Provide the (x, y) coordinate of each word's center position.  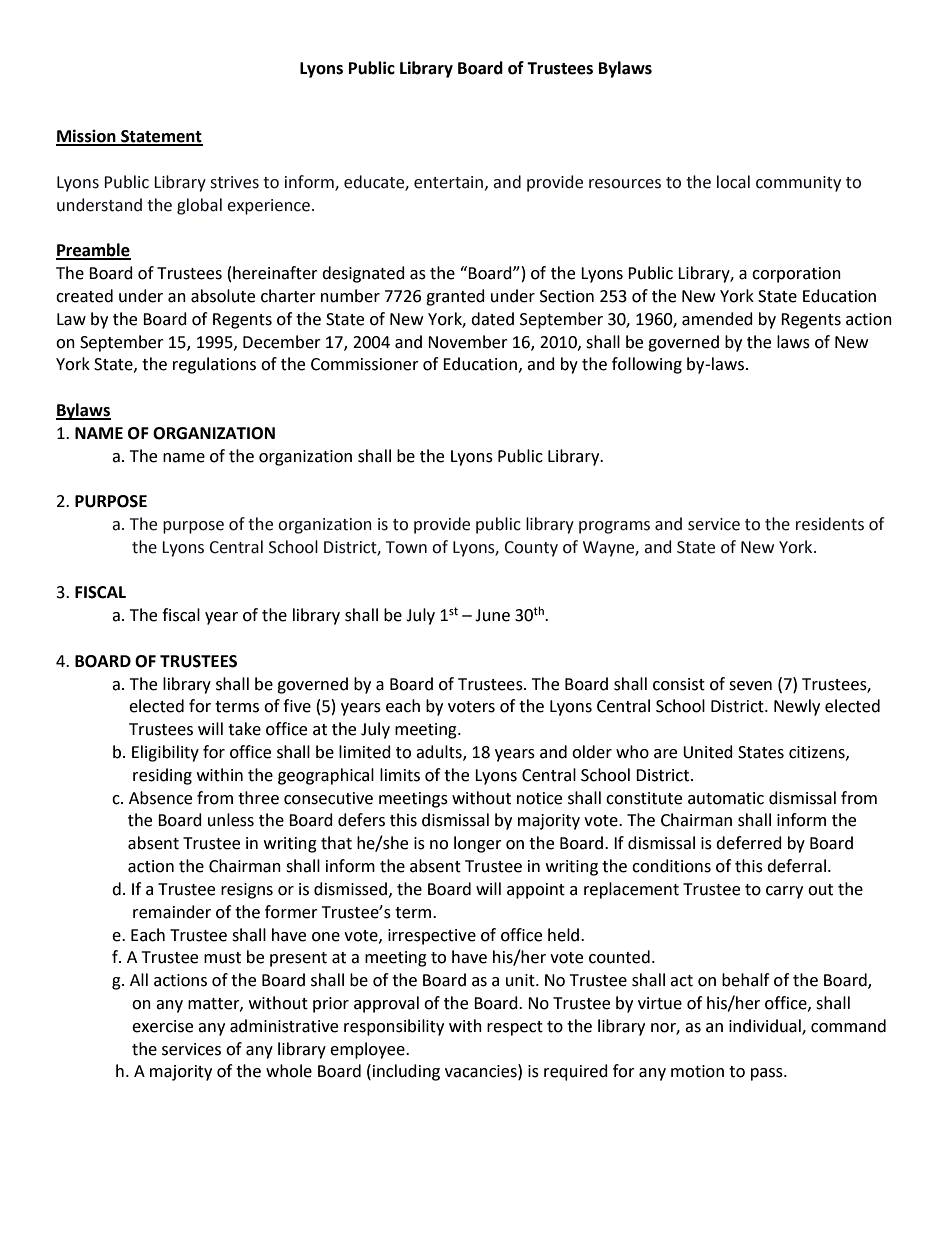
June (492, 615)
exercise (162, 1026)
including (406, 1072)
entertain (448, 182)
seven (750, 686)
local (733, 182)
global (199, 206)
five (297, 706)
